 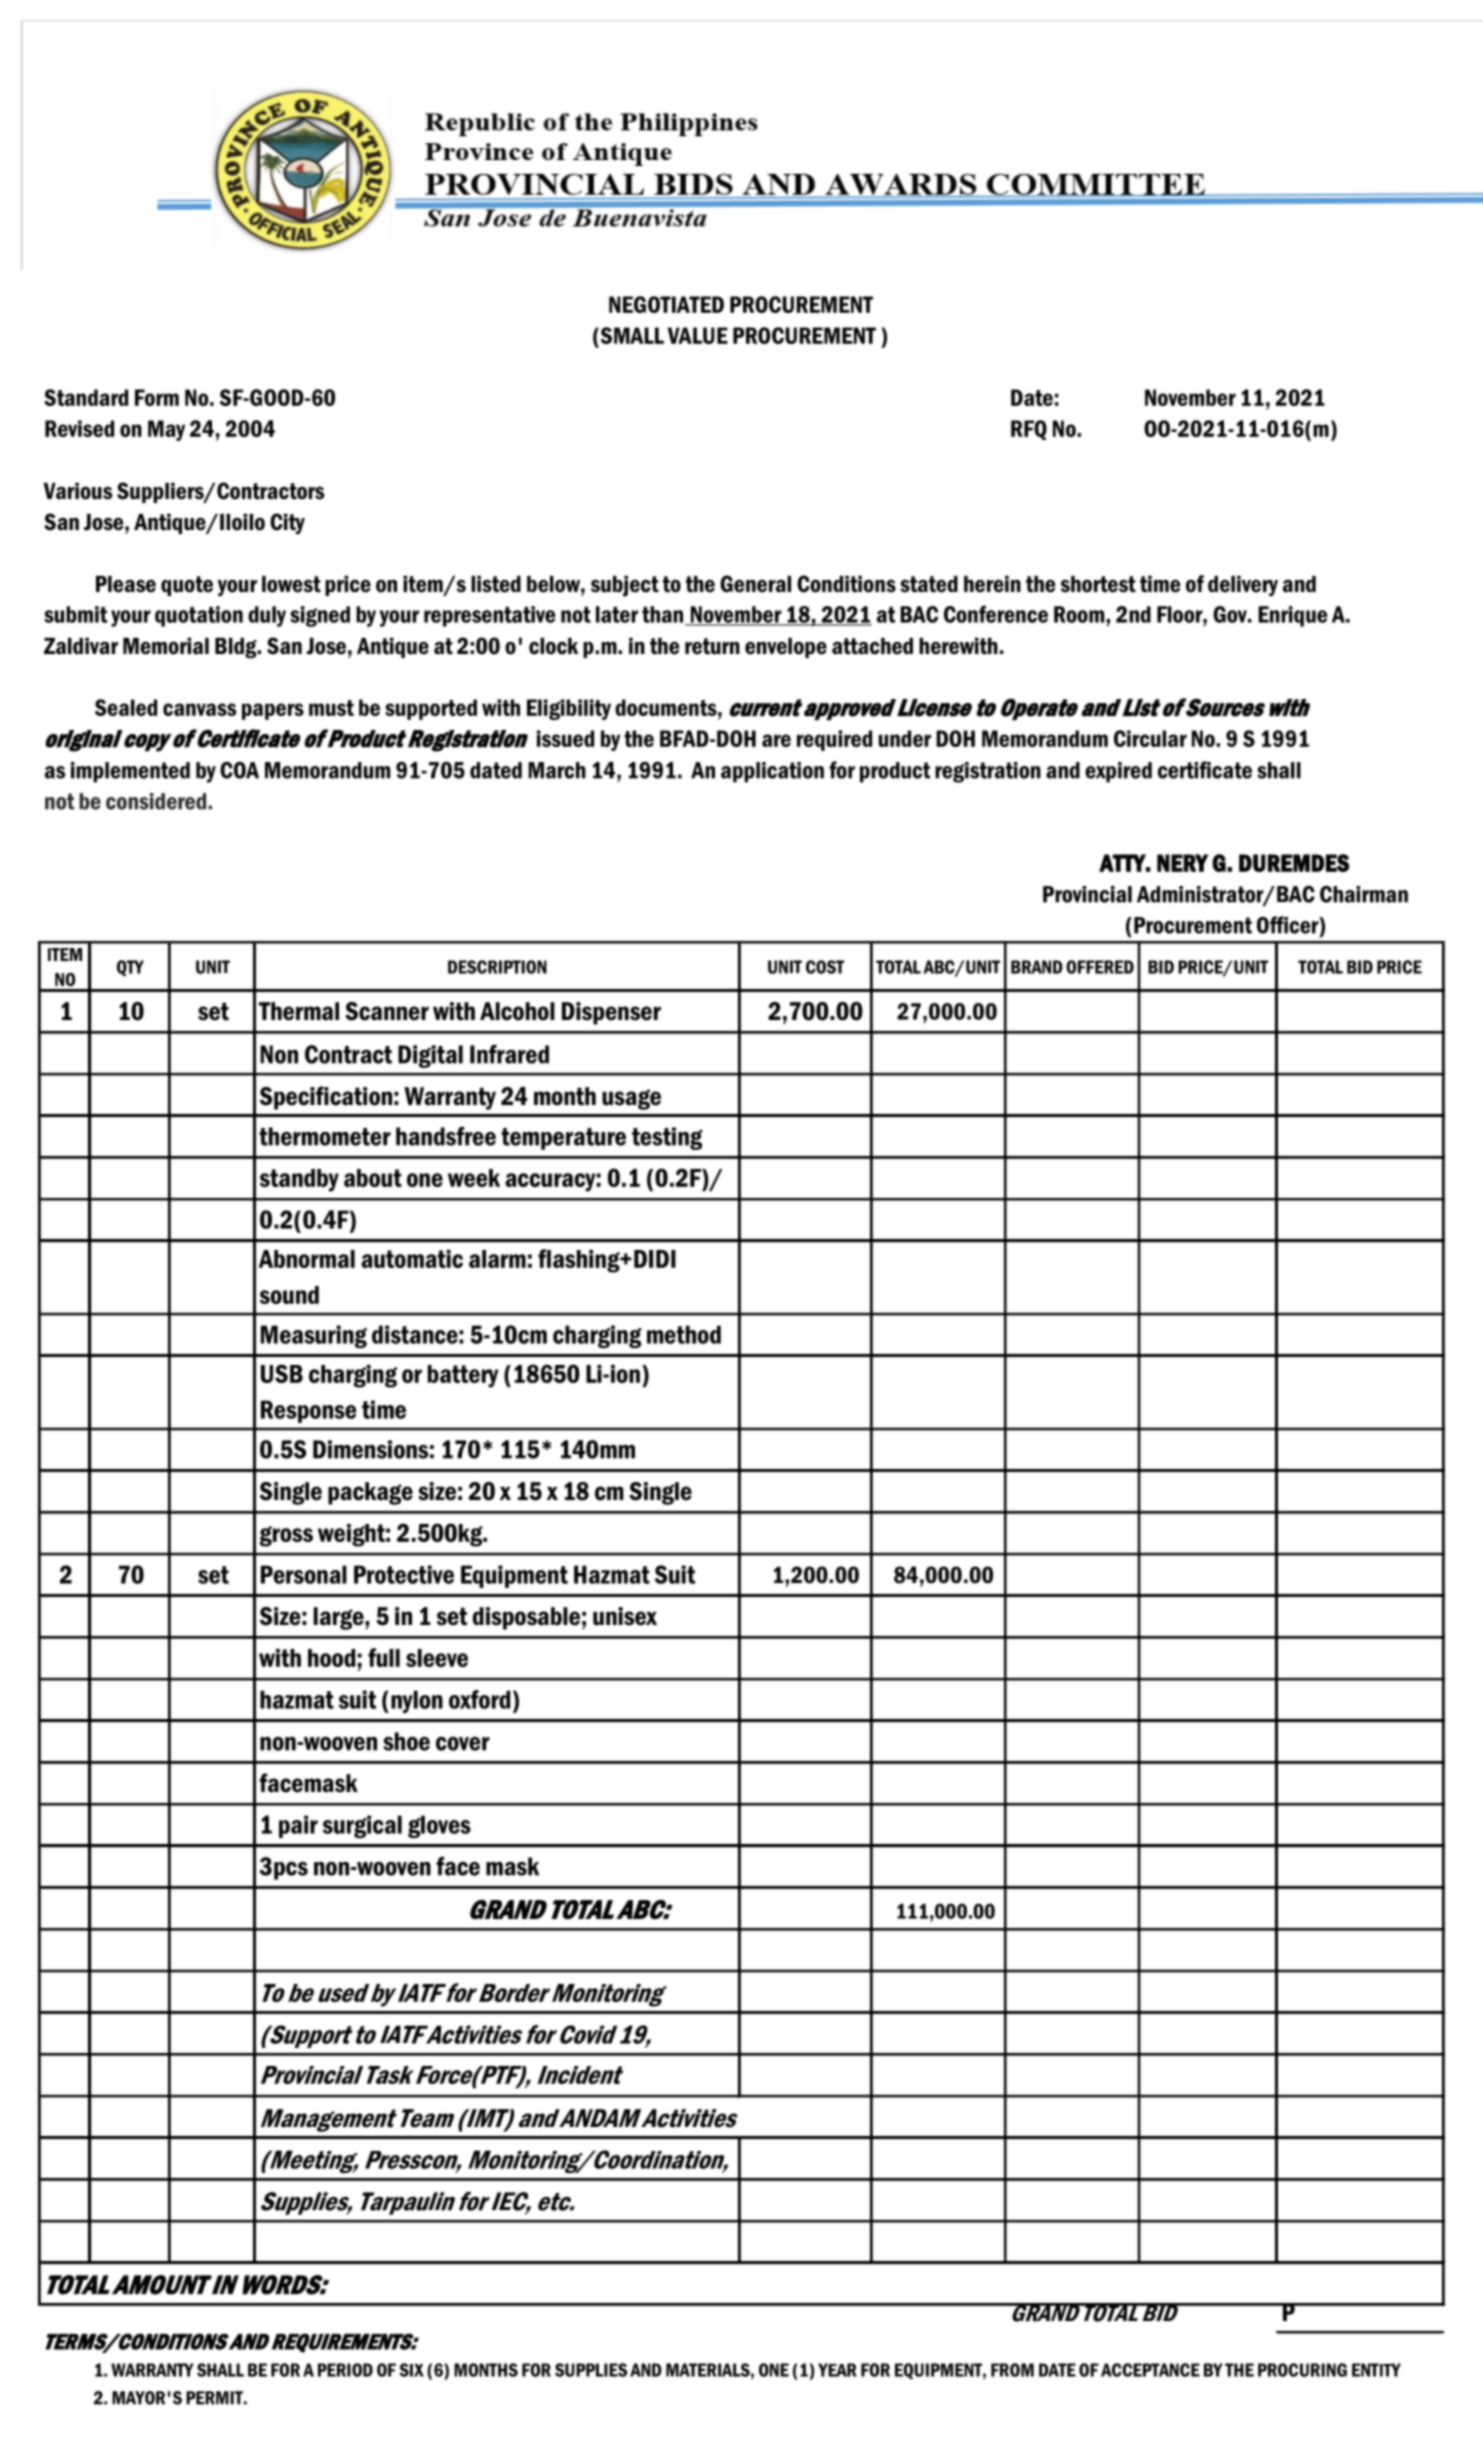 I want to click on PROCURING, so click(x=1302, y=2370).
